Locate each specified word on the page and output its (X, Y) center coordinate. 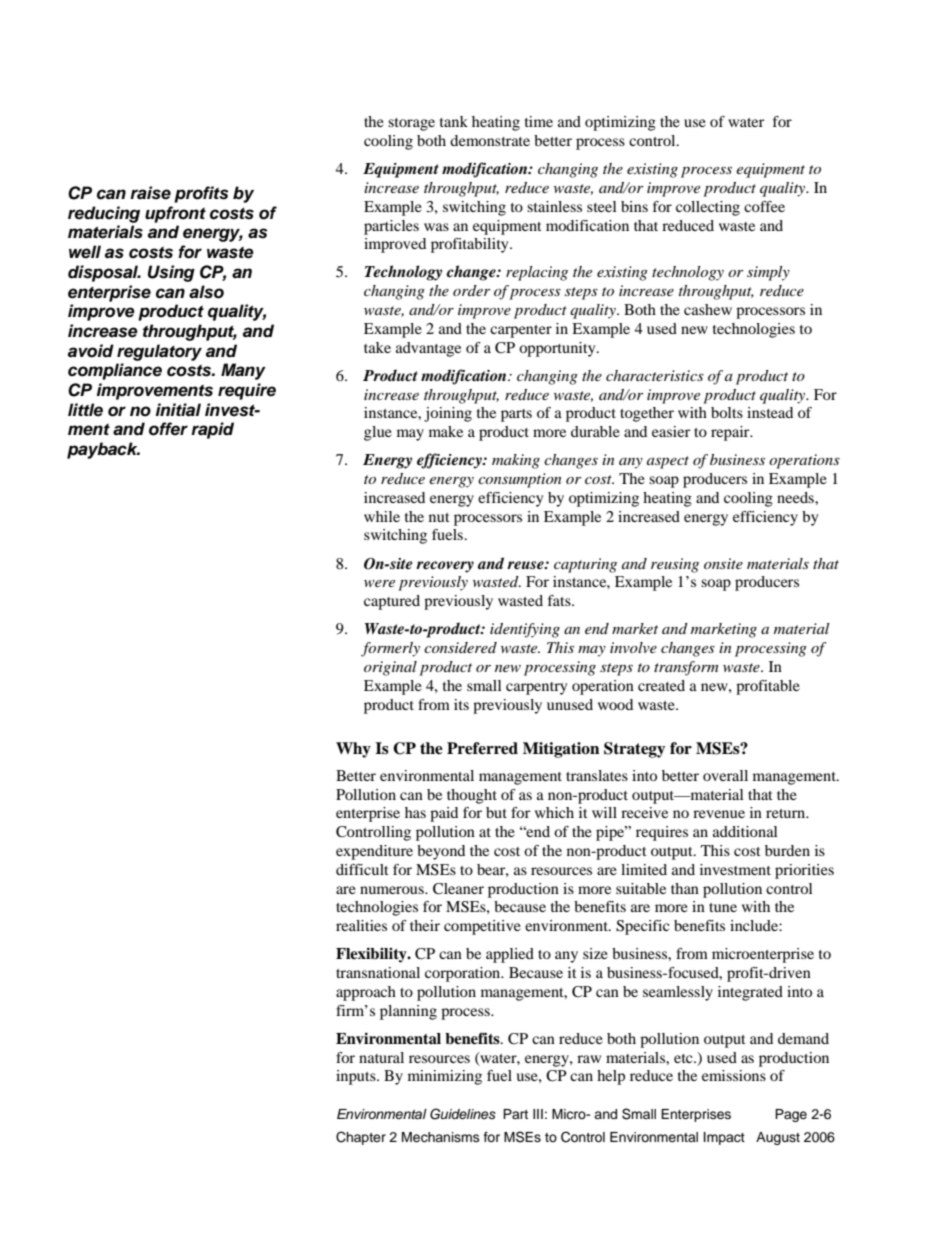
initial (178, 410)
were (379, 583)
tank (454, 121)
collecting (708, 208)
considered (460, 647)
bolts (727, 412)
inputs (357, 1077)
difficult (362, 869)
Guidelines (463, 1114)
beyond (441, 852)
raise (150, 193)
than (685, 888)
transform (686, 668)
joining (448, 414)
